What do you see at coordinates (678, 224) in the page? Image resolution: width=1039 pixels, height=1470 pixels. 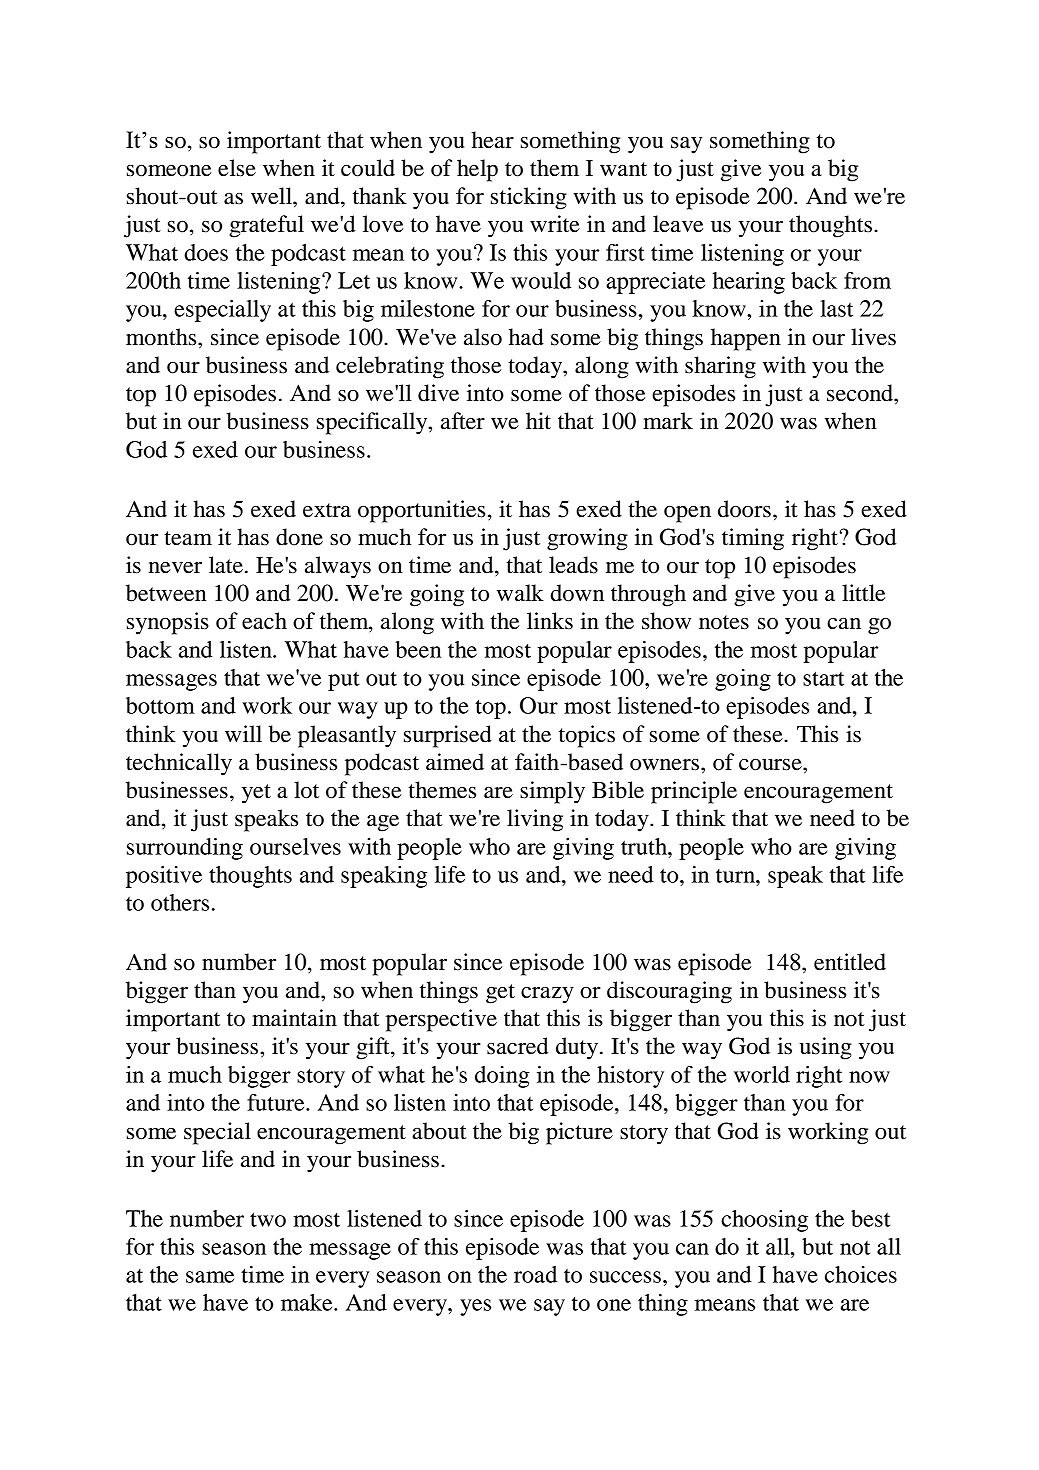 I see `leave` at bounding box center [678, 224].
